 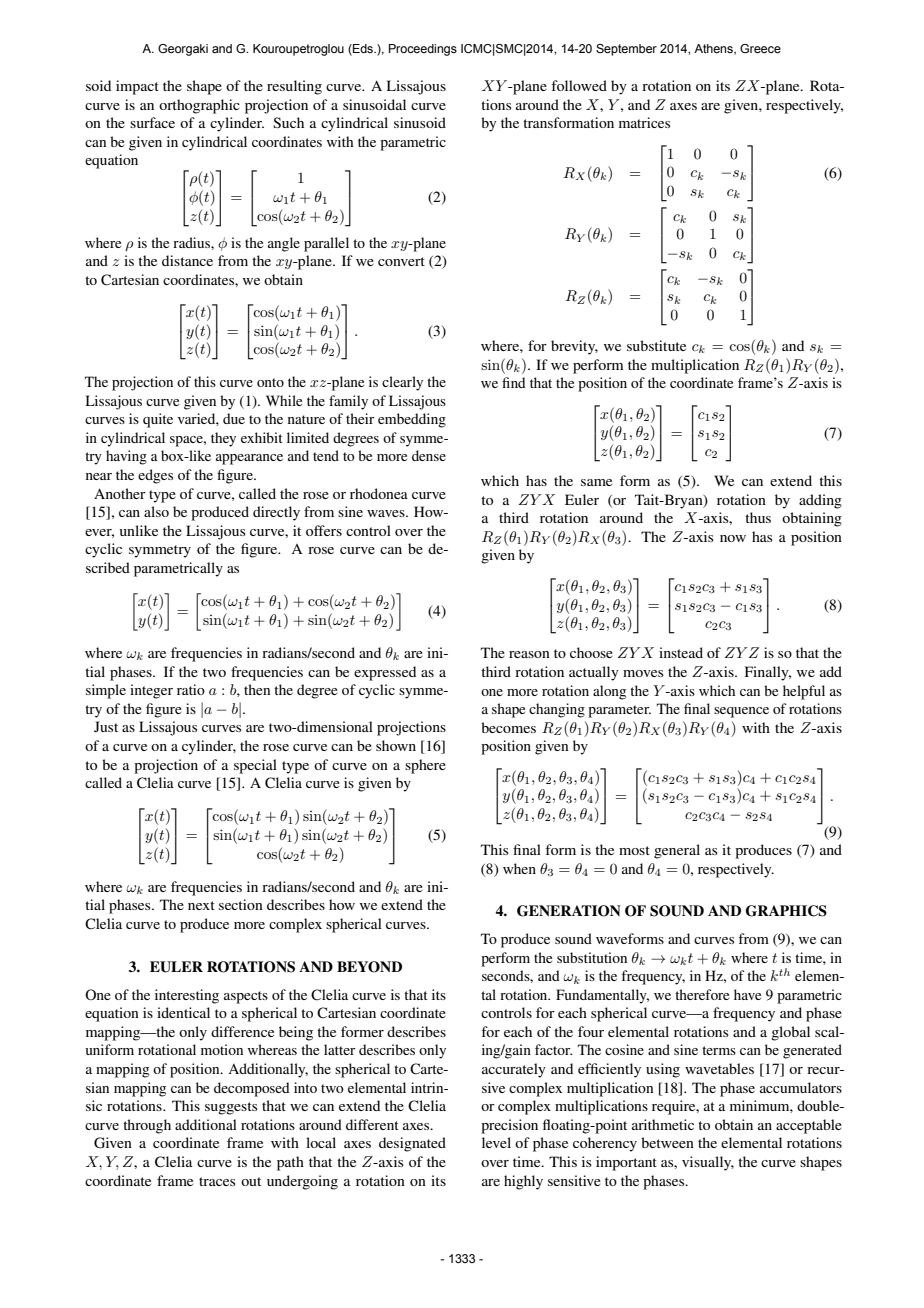 I want to click on reason, so click(x=529, y=654).
